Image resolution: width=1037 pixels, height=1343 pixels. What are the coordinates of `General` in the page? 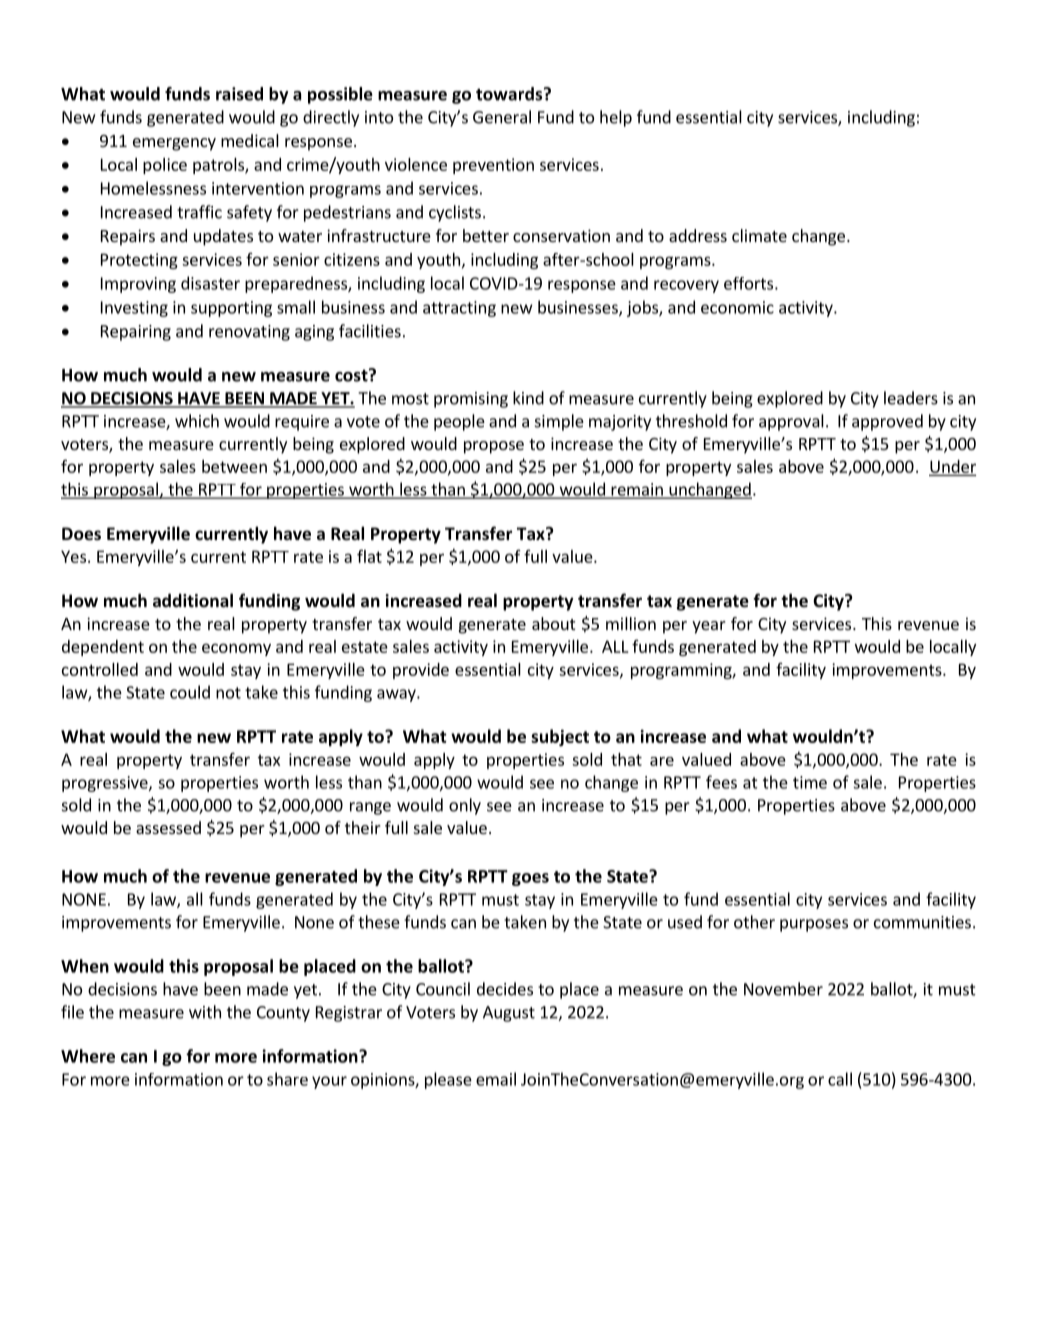 It's located at (502, 117).
